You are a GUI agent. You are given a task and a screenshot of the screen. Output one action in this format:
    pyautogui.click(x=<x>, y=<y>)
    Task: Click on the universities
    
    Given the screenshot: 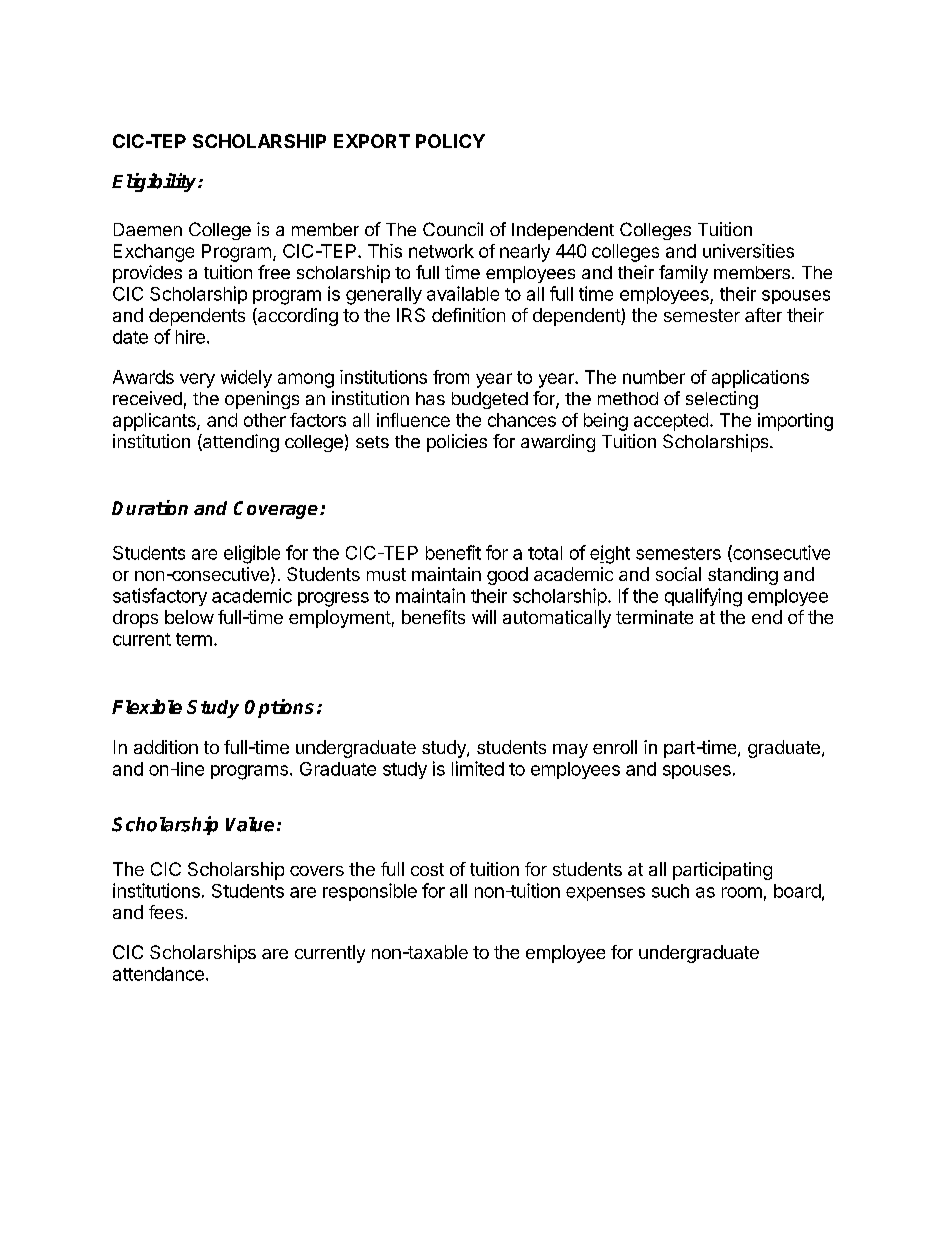 What is the action you would take?
    pyautogui.click(x=748, y=251)
